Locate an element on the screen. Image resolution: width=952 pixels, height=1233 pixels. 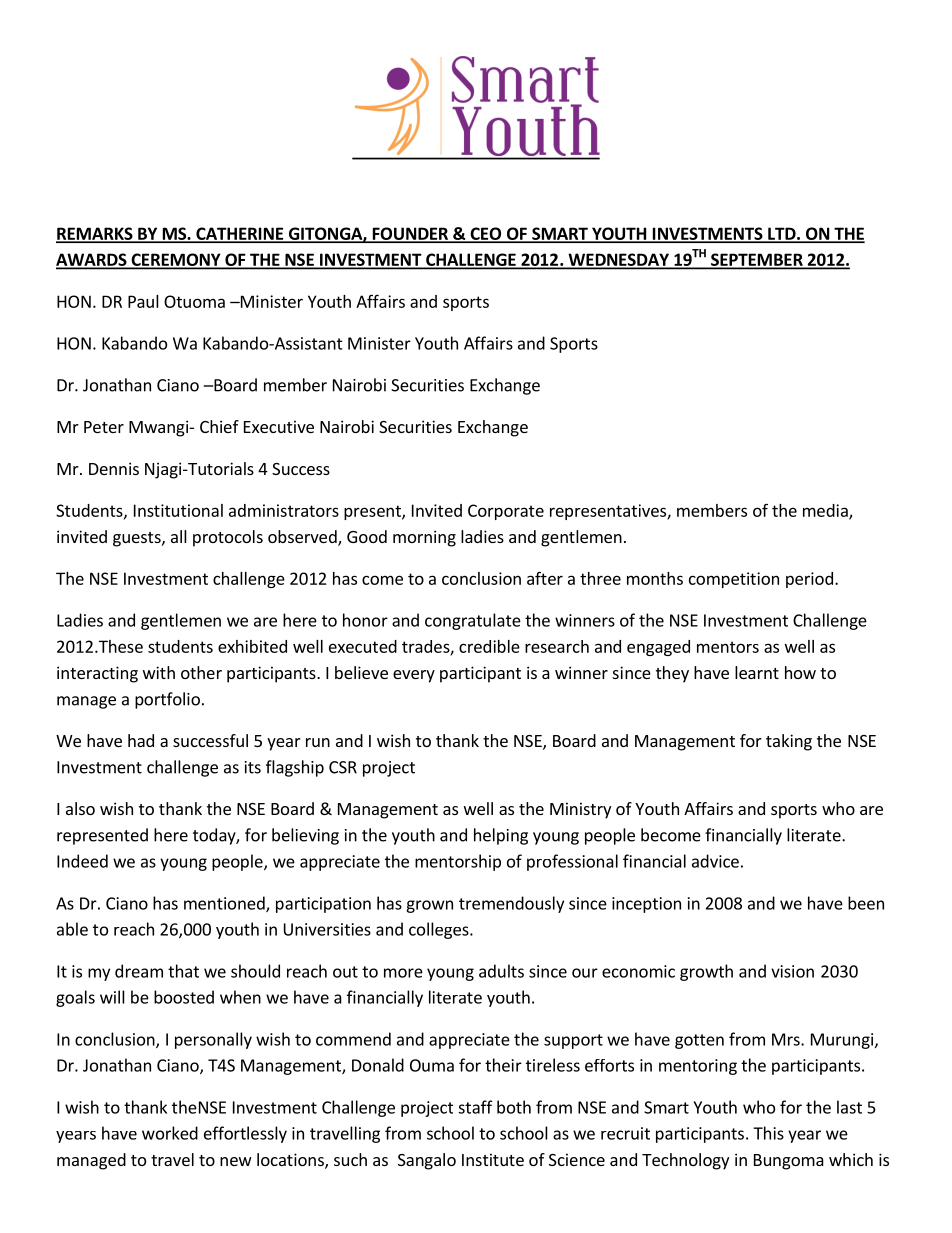
worked is located at coordinates (170, 1133).
